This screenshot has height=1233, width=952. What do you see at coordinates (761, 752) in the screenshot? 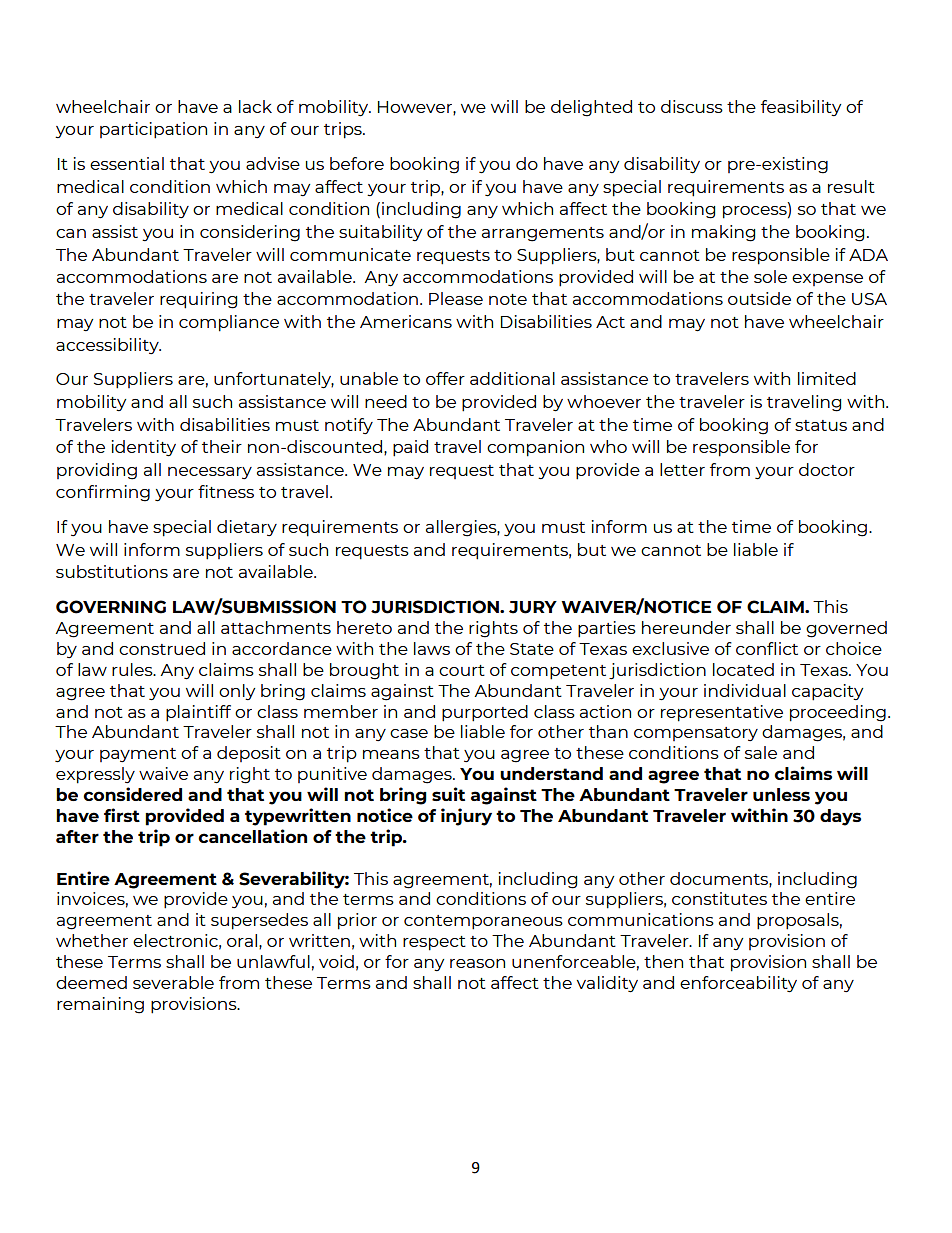
I see `sale` at bounding box center [761, 752].
